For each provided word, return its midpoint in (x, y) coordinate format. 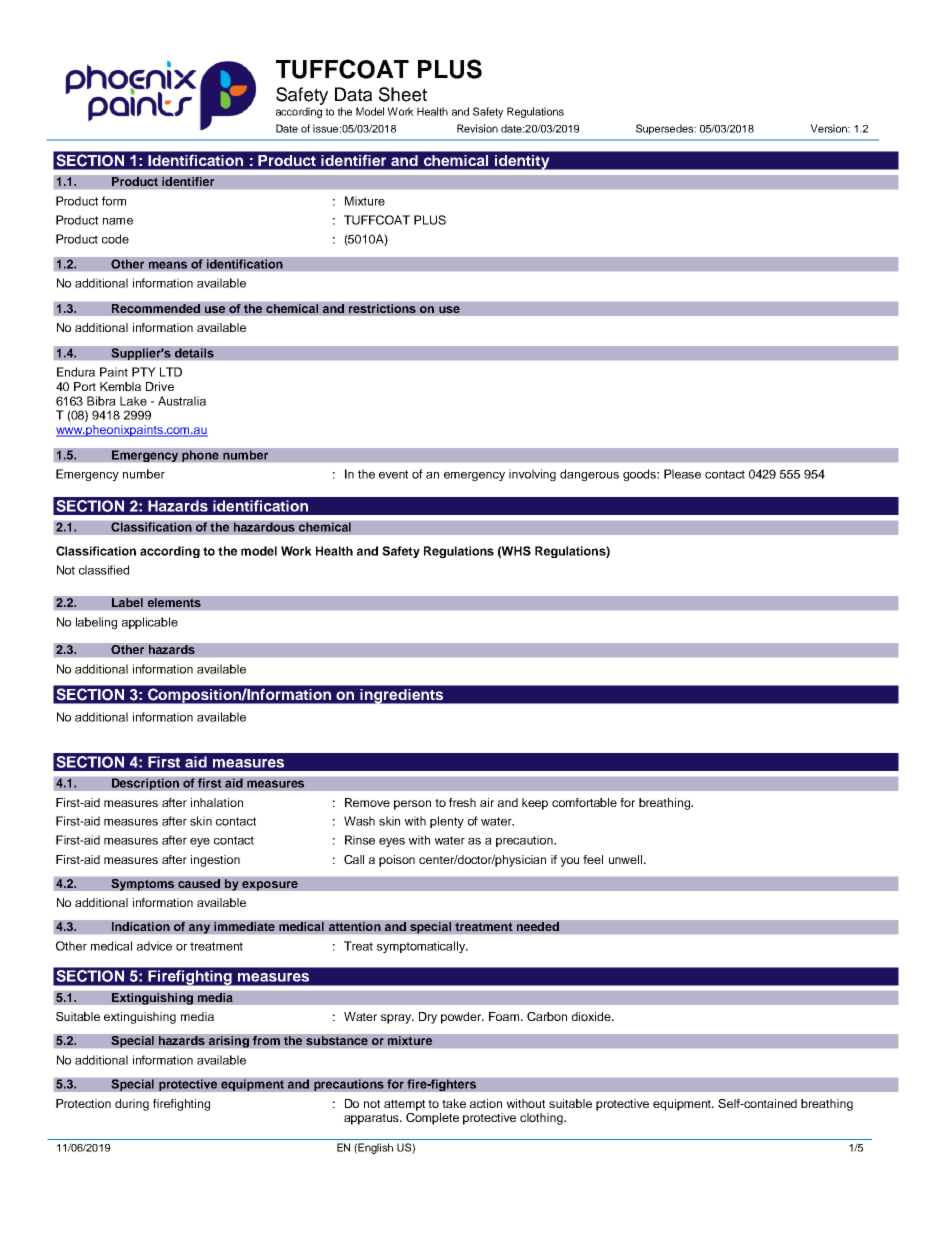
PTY (144, 372)
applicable (150, 623)
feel (593, 859)
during (132, 1105)
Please (682, 474)
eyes (392, 842)
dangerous (589, 475)
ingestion (215, 861)
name (118, 221)
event (393, 474)
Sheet (403, 94)
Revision (477, 128)
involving (532, 475)
